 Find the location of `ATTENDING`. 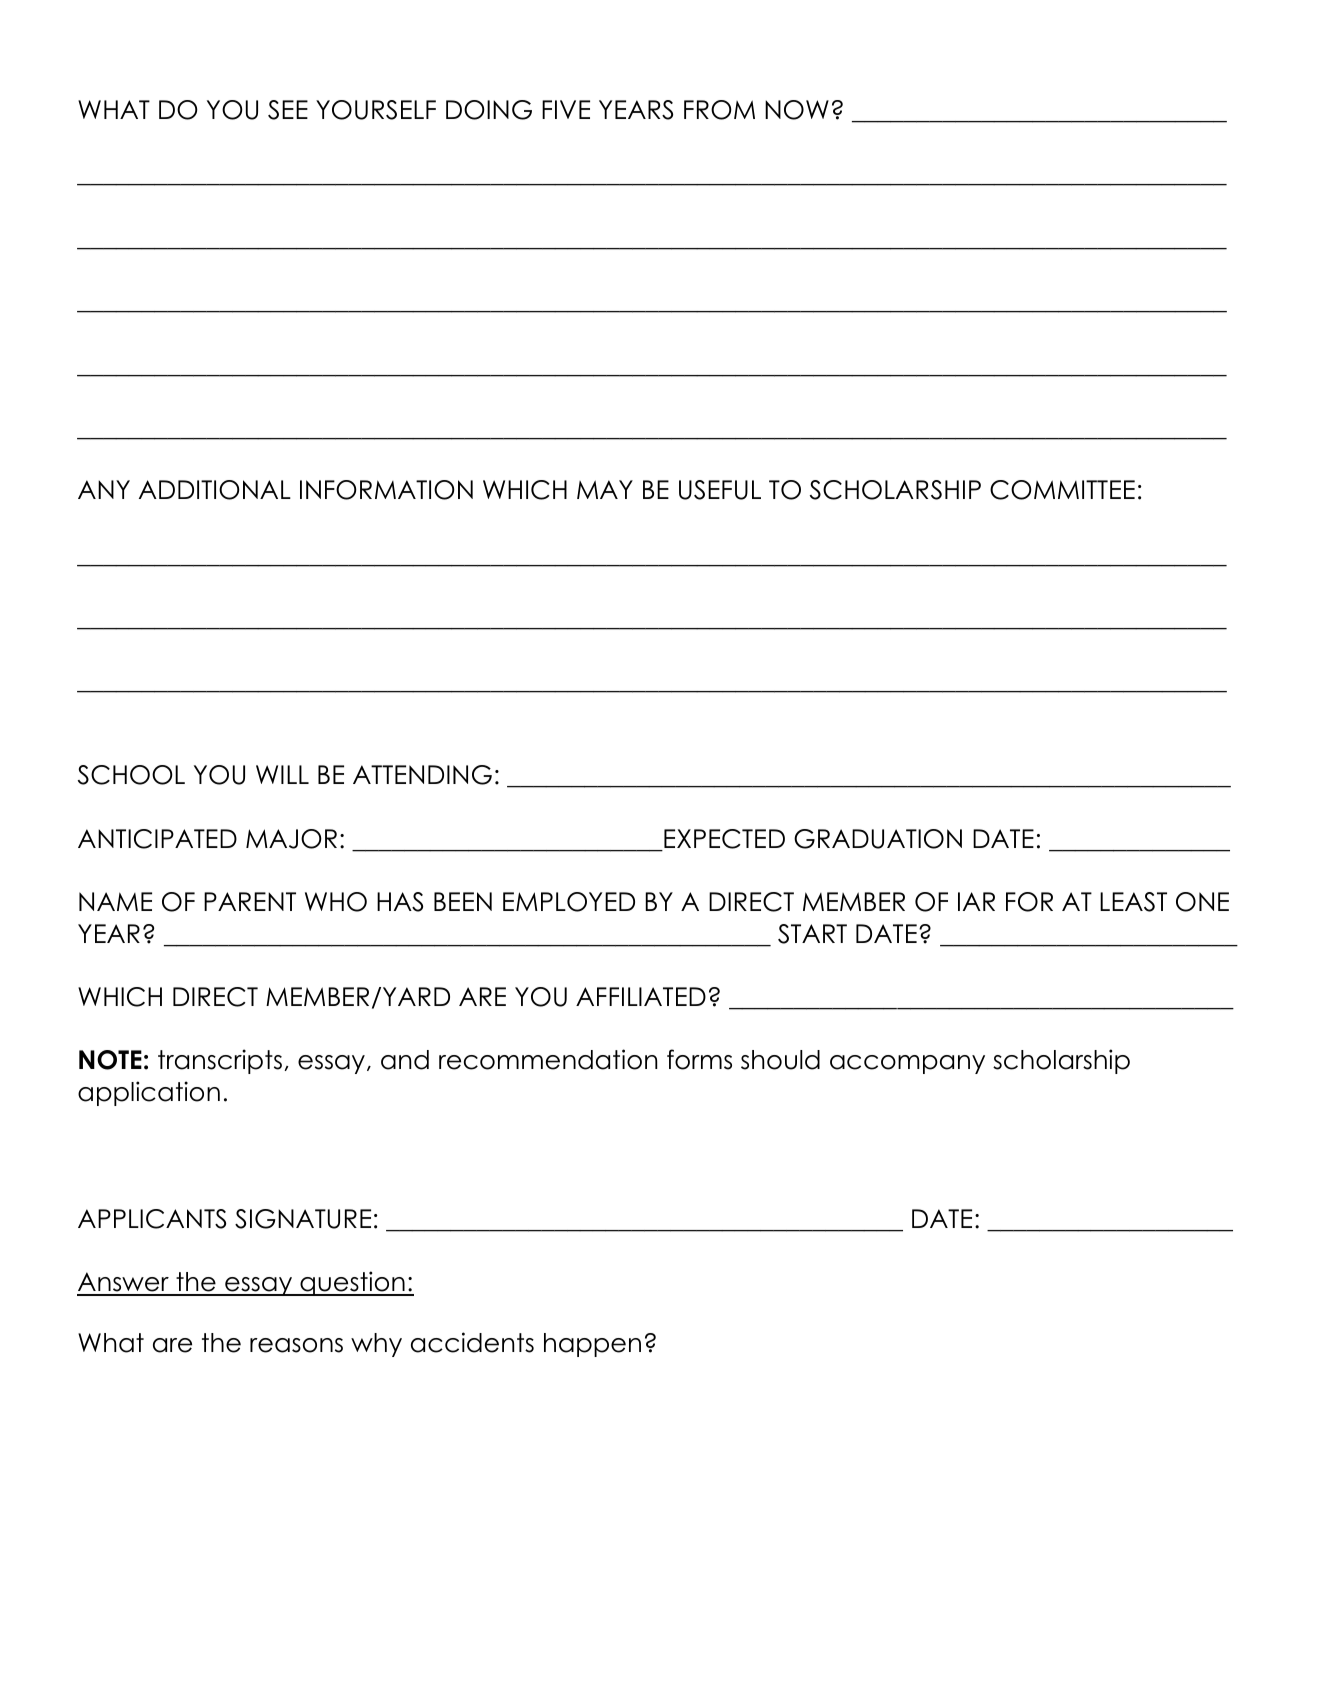

ATTENDING is located at coordinates (422, 775).
